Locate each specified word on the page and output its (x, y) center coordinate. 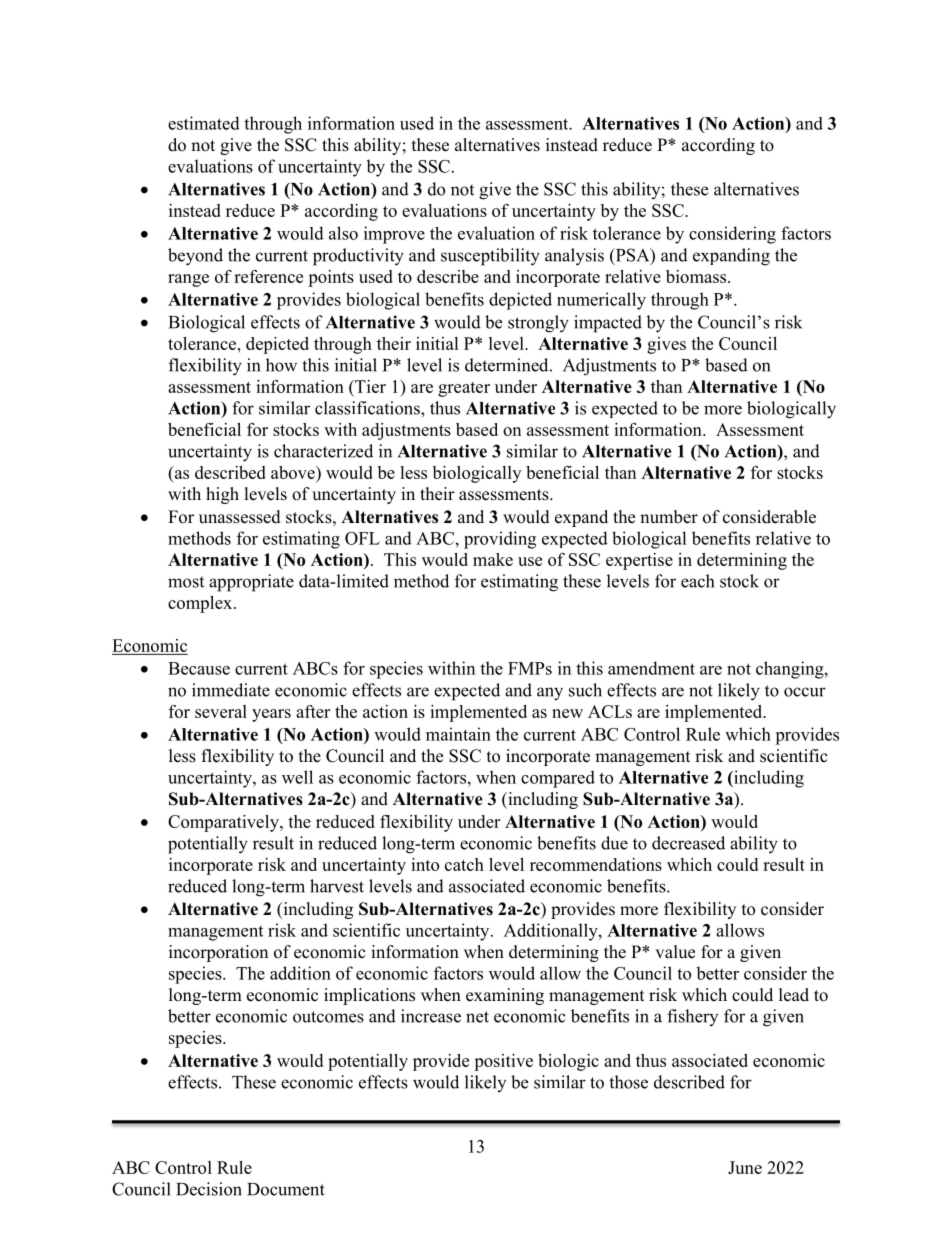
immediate (231, 690)
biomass (697, 276)
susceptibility (490, 257)
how (281, 365)
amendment (651, 668)
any (550, 694)
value (675, 952)
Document (286, 1189)
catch (464, 864)
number (669, 517)
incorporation (218, 953)
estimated (204, 123)
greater (464, 389)
